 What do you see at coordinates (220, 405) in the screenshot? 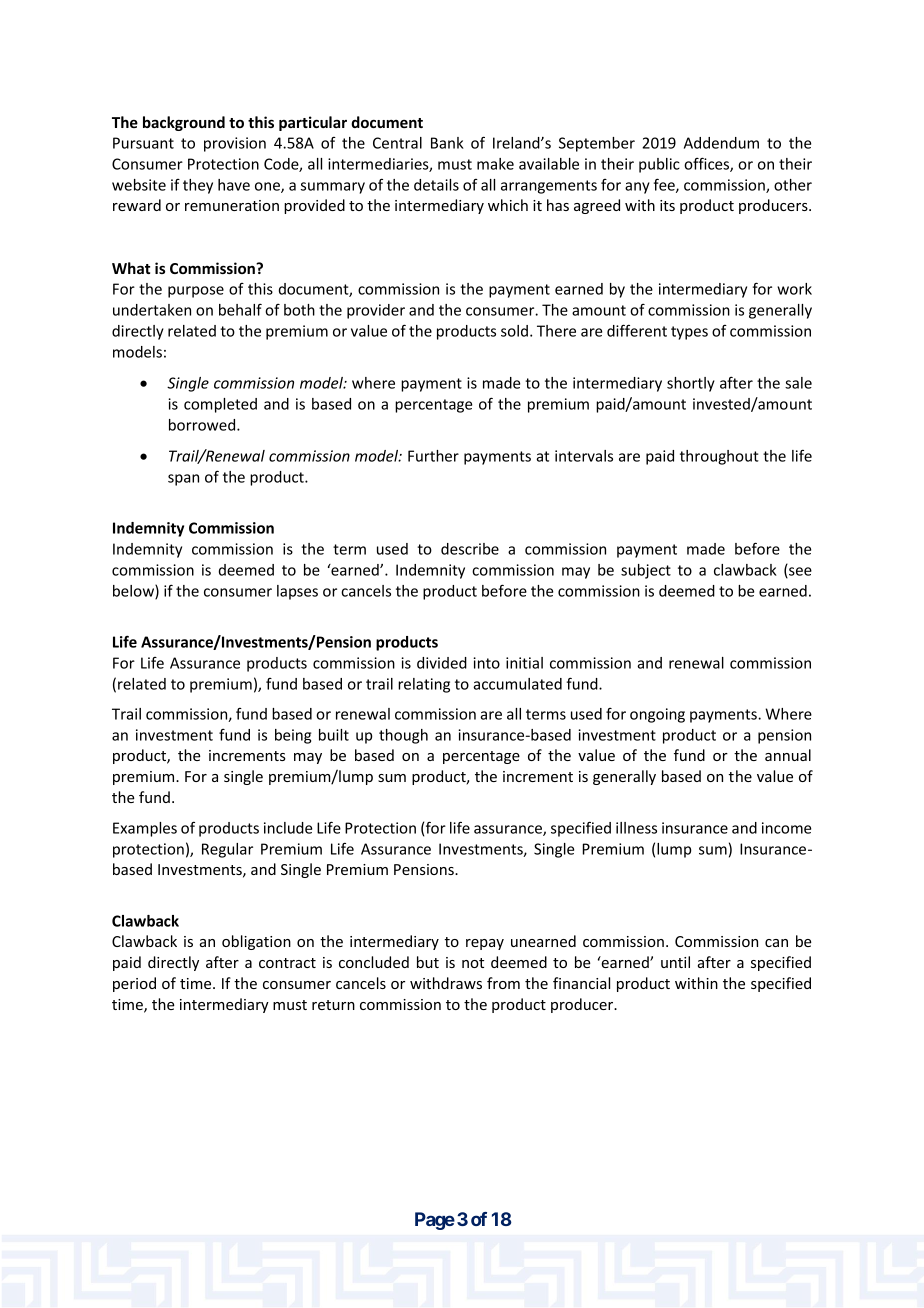
I see `completed` at bounding box center [220, 405].
